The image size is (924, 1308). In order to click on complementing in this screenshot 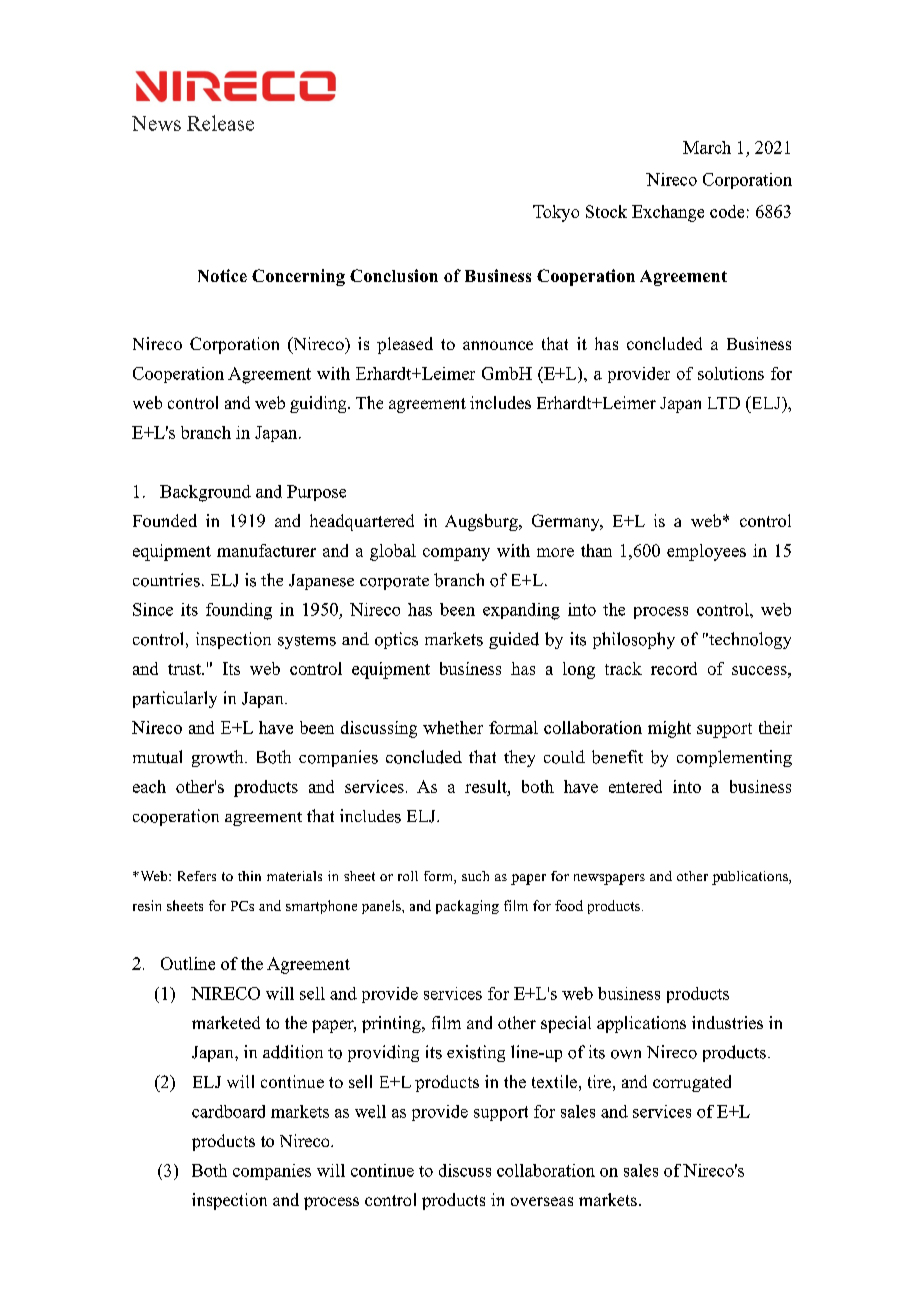, I will do `click(734, 758)`.
